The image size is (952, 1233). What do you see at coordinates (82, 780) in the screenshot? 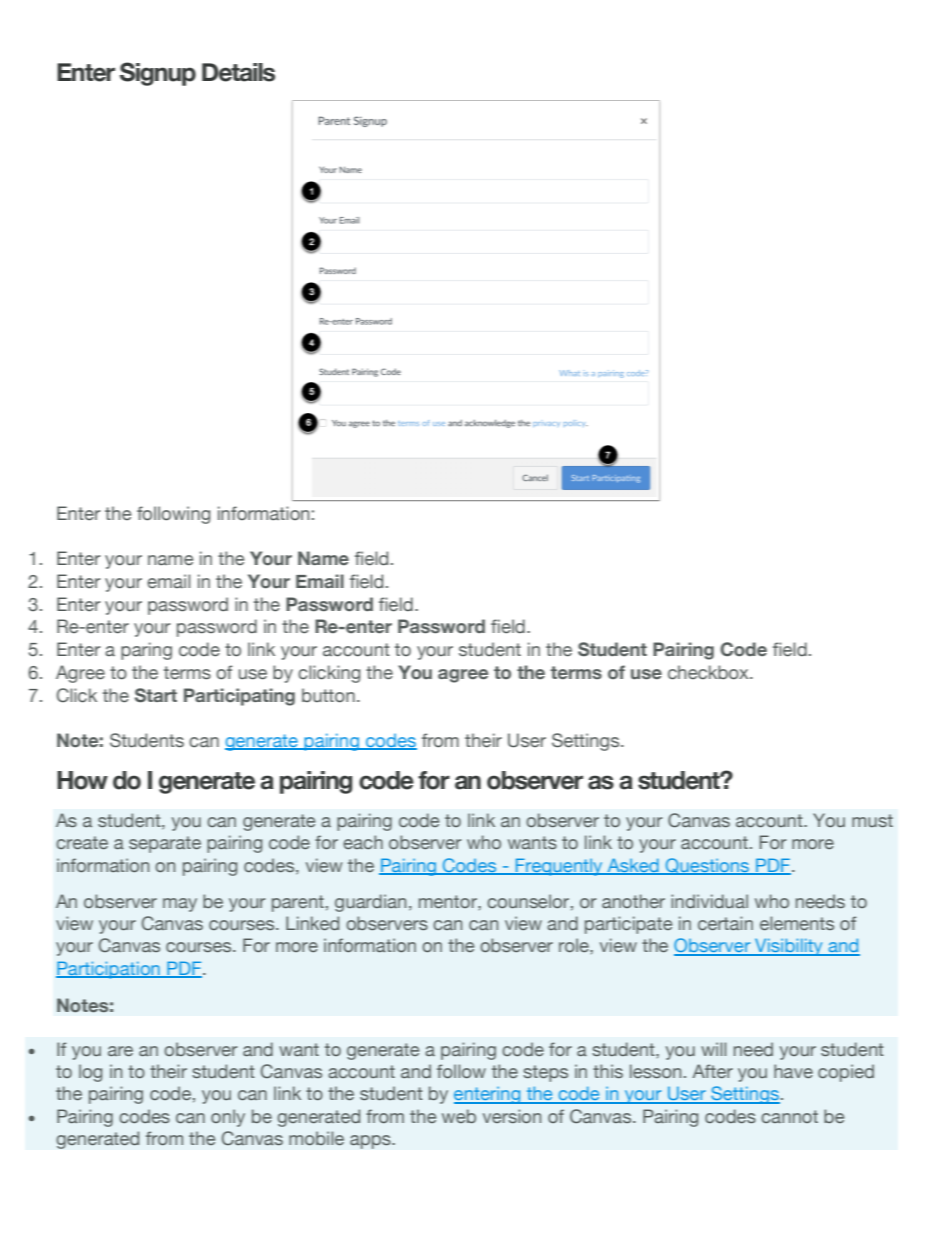
I see `How` at bounding box center [82, 780].
